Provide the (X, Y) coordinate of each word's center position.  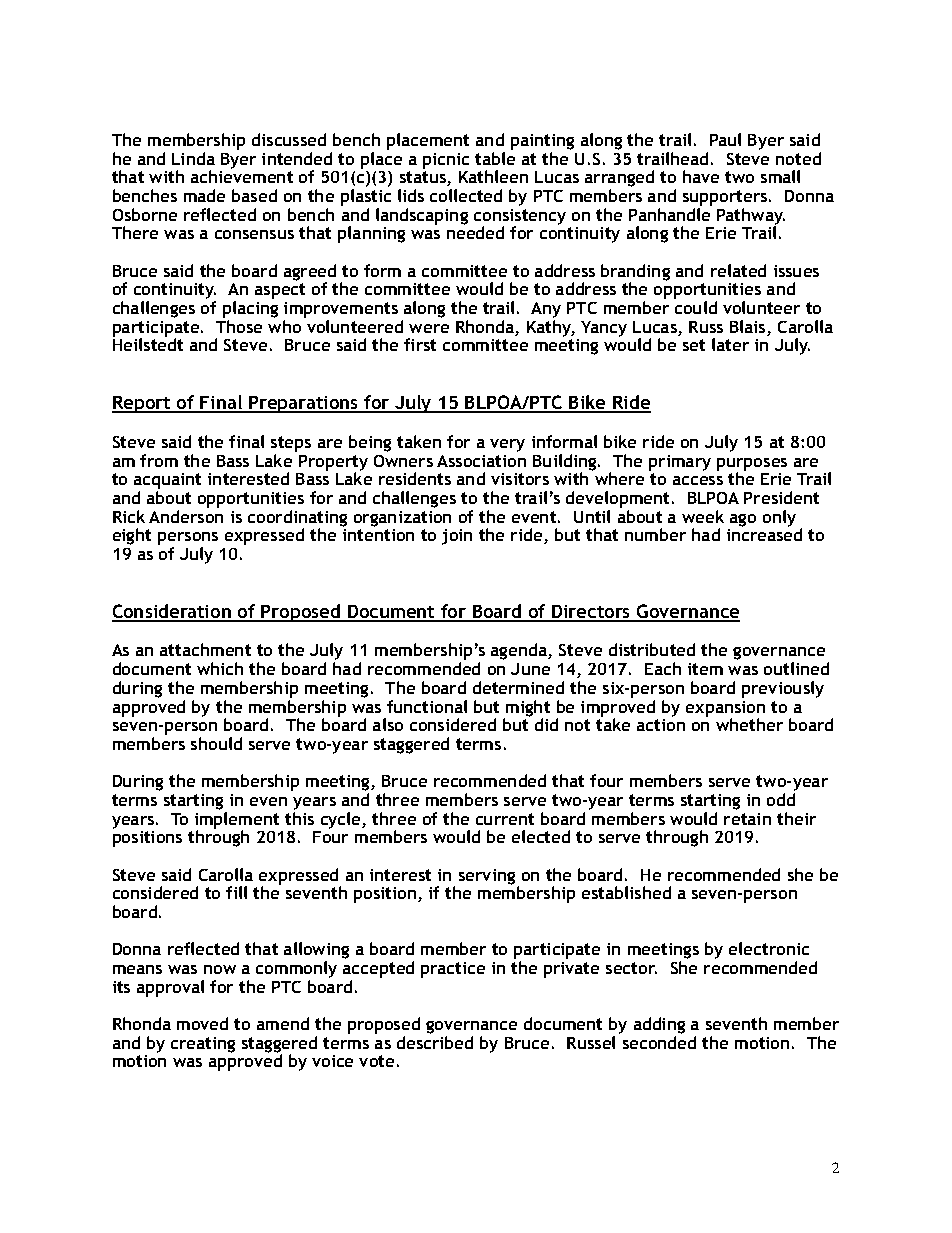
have (701, 176)
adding (659, 1027)
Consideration (172, 612)
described (435, 1042)
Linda (193, 158)
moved (202, 1023)
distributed (652, 649)
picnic (446, 161)
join (457, 537)
